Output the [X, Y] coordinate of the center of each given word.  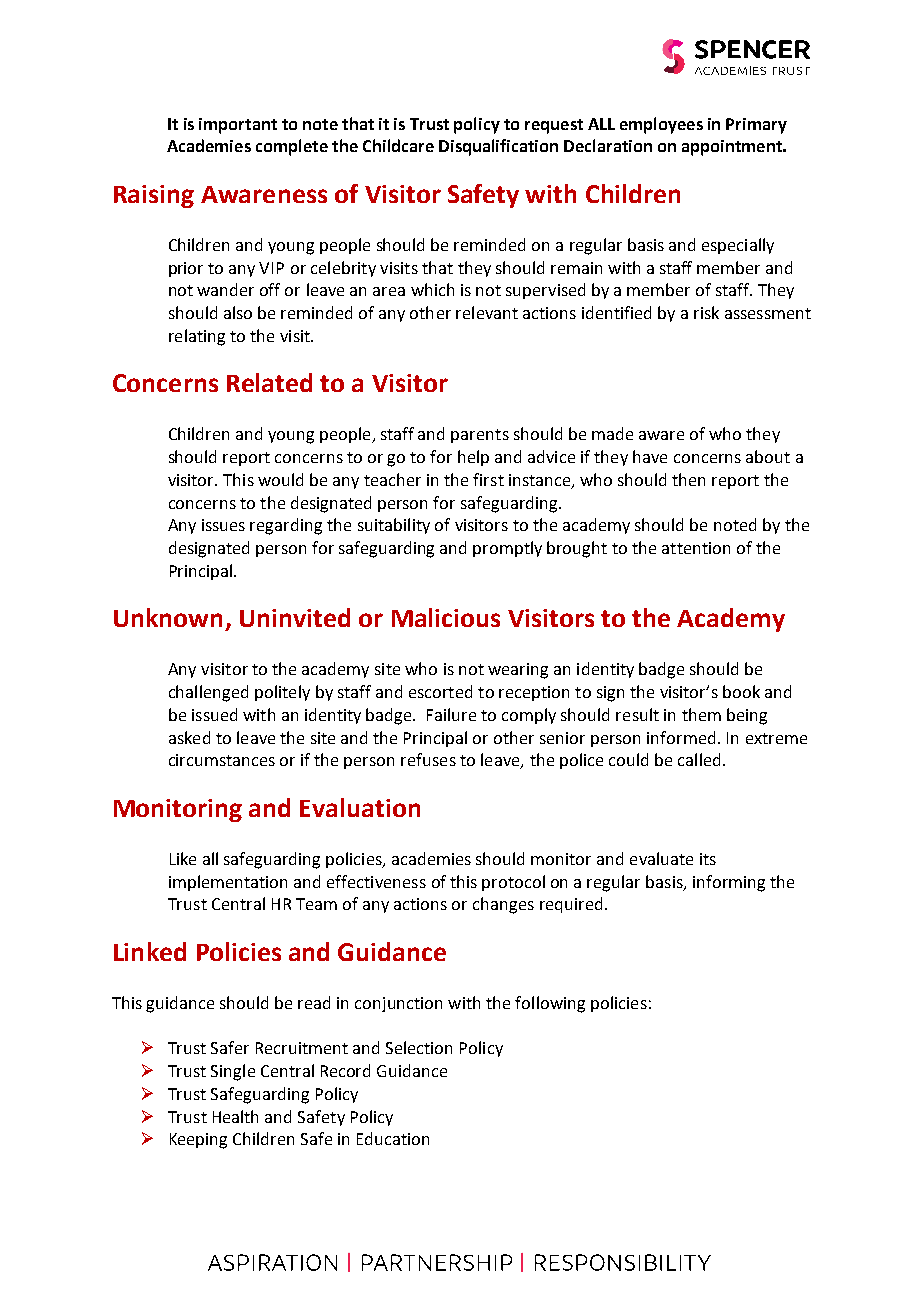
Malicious [446, 617]
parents [480, 436]
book [741, 691]
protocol [513, 883]
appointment [733, 148]
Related [269, 382]
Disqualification [498, 147]
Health [235, 1116]
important [238, 126]
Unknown [168, 617]
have [650, 456]
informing [729, 883]
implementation [228, 883]
